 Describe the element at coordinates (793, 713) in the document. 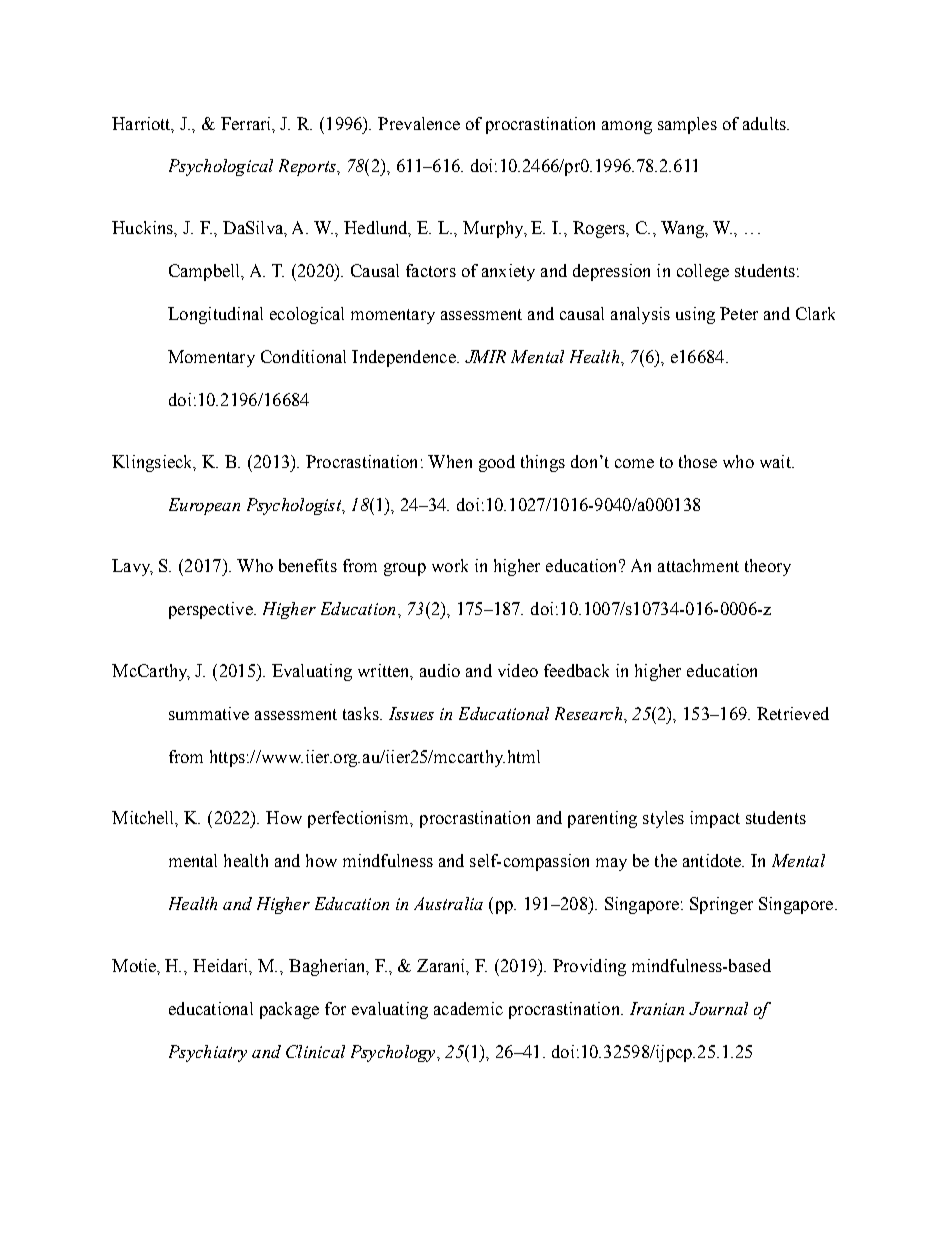

I see `Retrieved` at that location.
